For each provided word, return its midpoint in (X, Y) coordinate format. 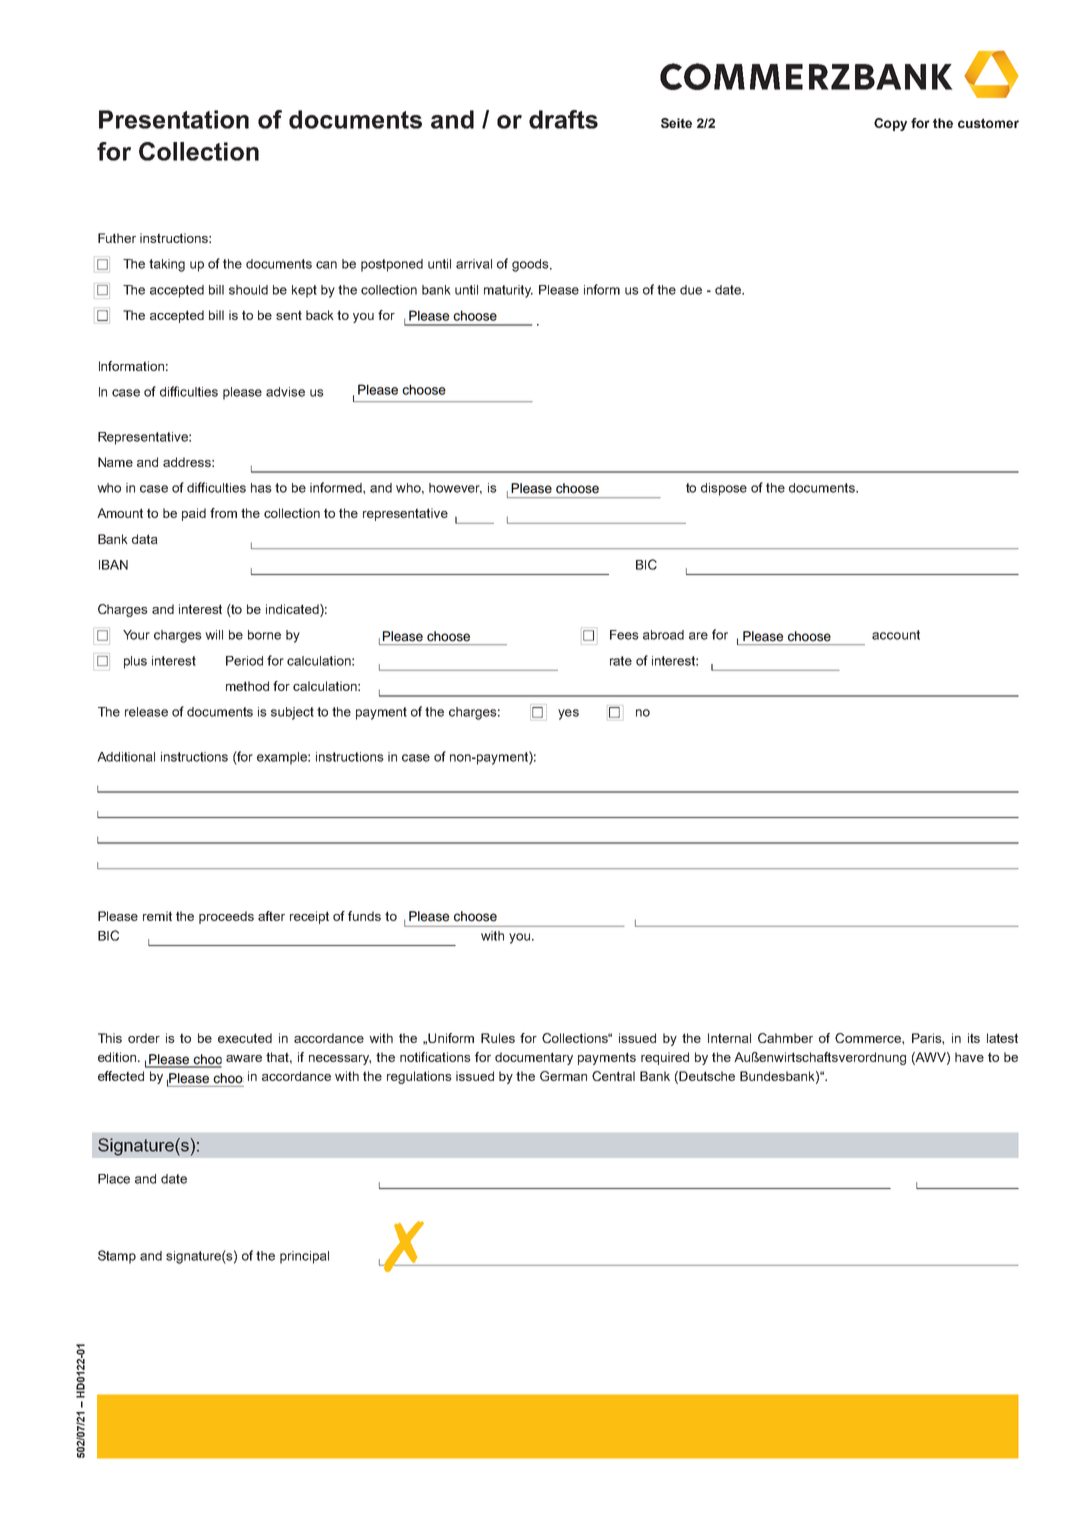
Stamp (117, 1257)
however (455, 488)
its (974, 1038)
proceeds (226, 917)
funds (364, 916)
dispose (724, 489)
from (223, 513)
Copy (890, 124)
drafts (563, 119)
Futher (117, 238)
